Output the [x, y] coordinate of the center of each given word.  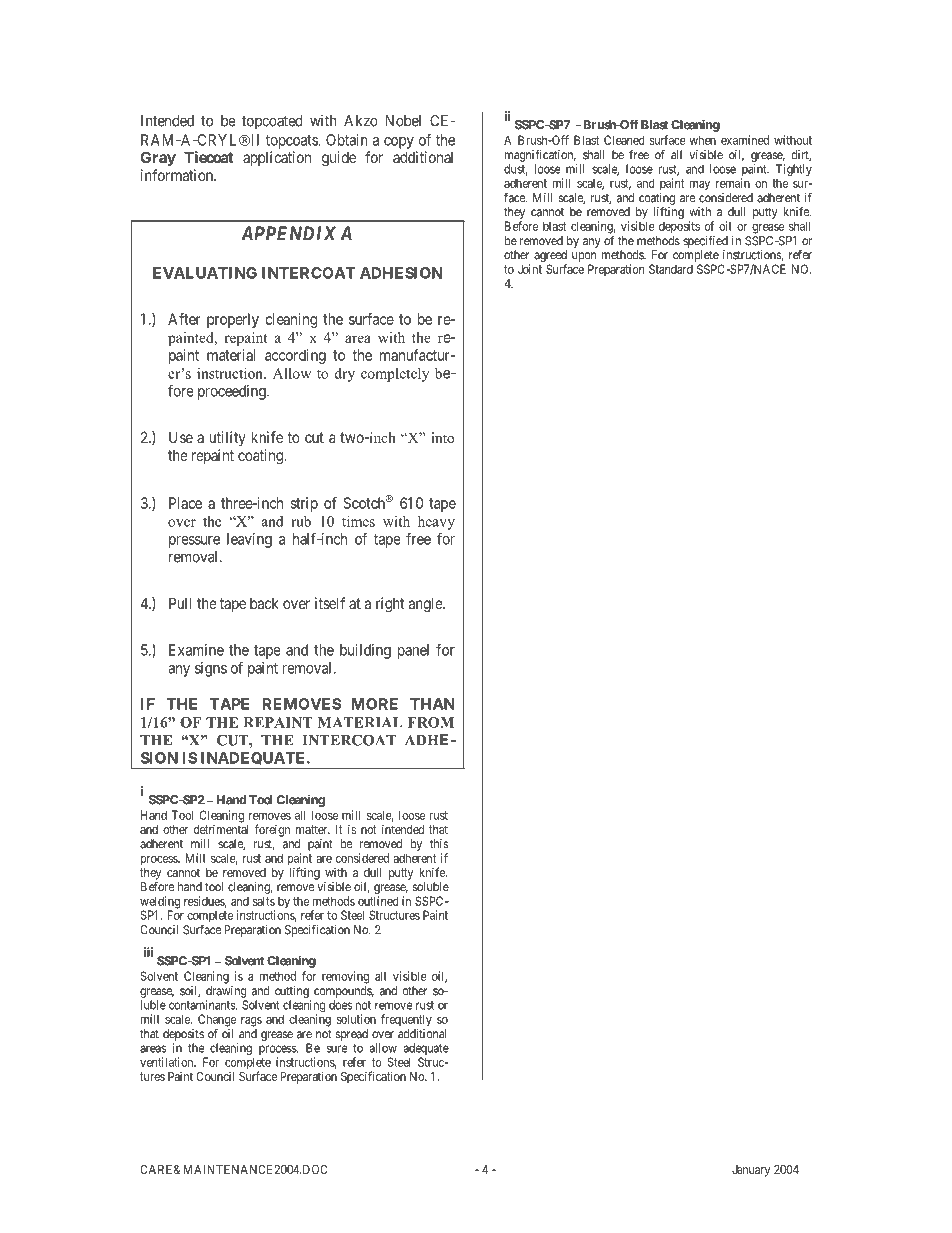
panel [413, 651]
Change [217, 1020]
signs [211, 669]
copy [399, 143]
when [702, 140]
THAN [432, 704]
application [277, 158]
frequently [406, 1020]
